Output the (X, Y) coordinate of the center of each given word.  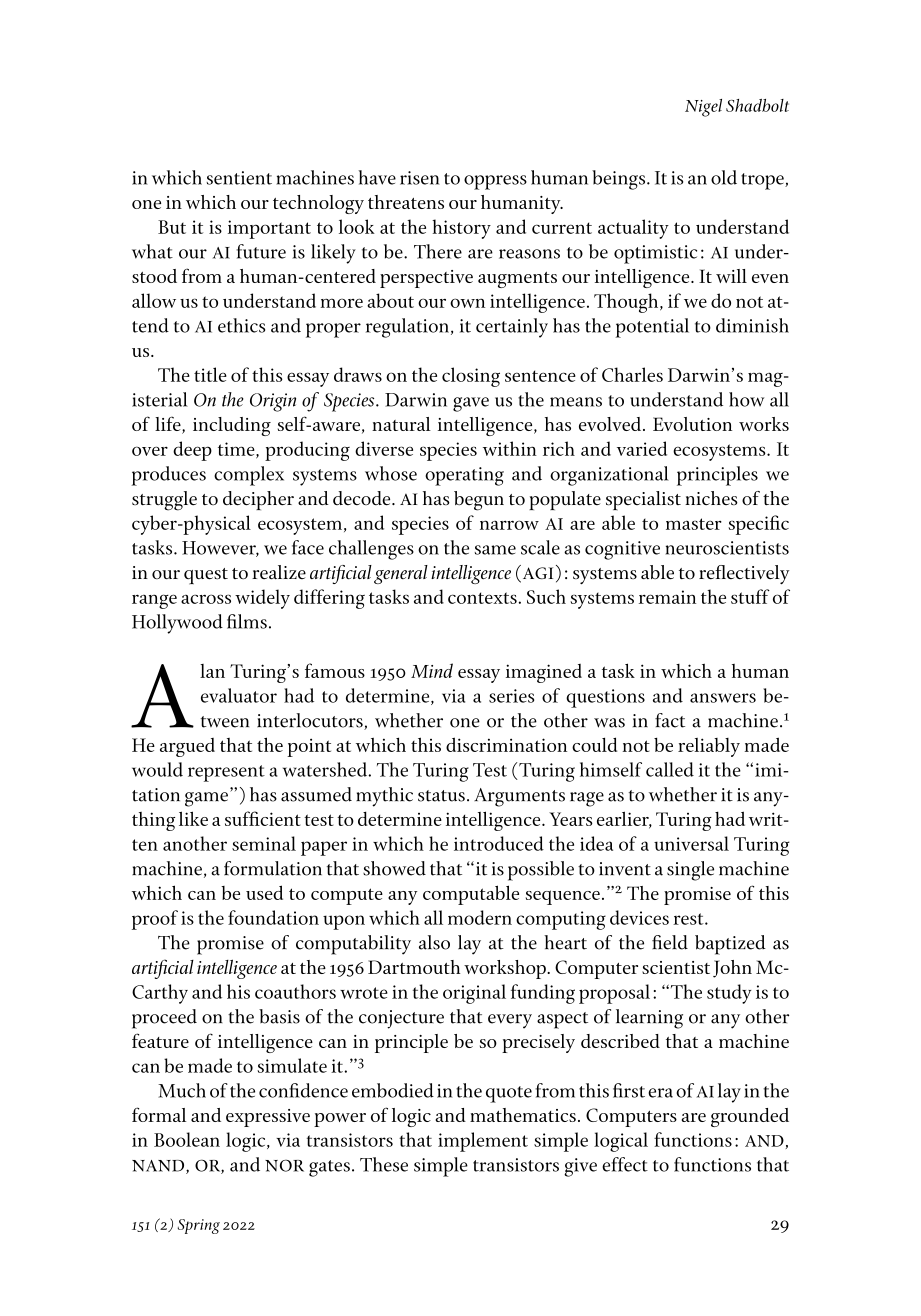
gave (471, 404)
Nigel (703, 108)
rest (689, 919)
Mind (432, 670)
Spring (199, 1226)
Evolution (692, 424)
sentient (239, 178)
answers (723, 698)
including (232, 426)
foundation (273, 917)
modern (480, 917)
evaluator (239, 695)
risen (420, 178)
